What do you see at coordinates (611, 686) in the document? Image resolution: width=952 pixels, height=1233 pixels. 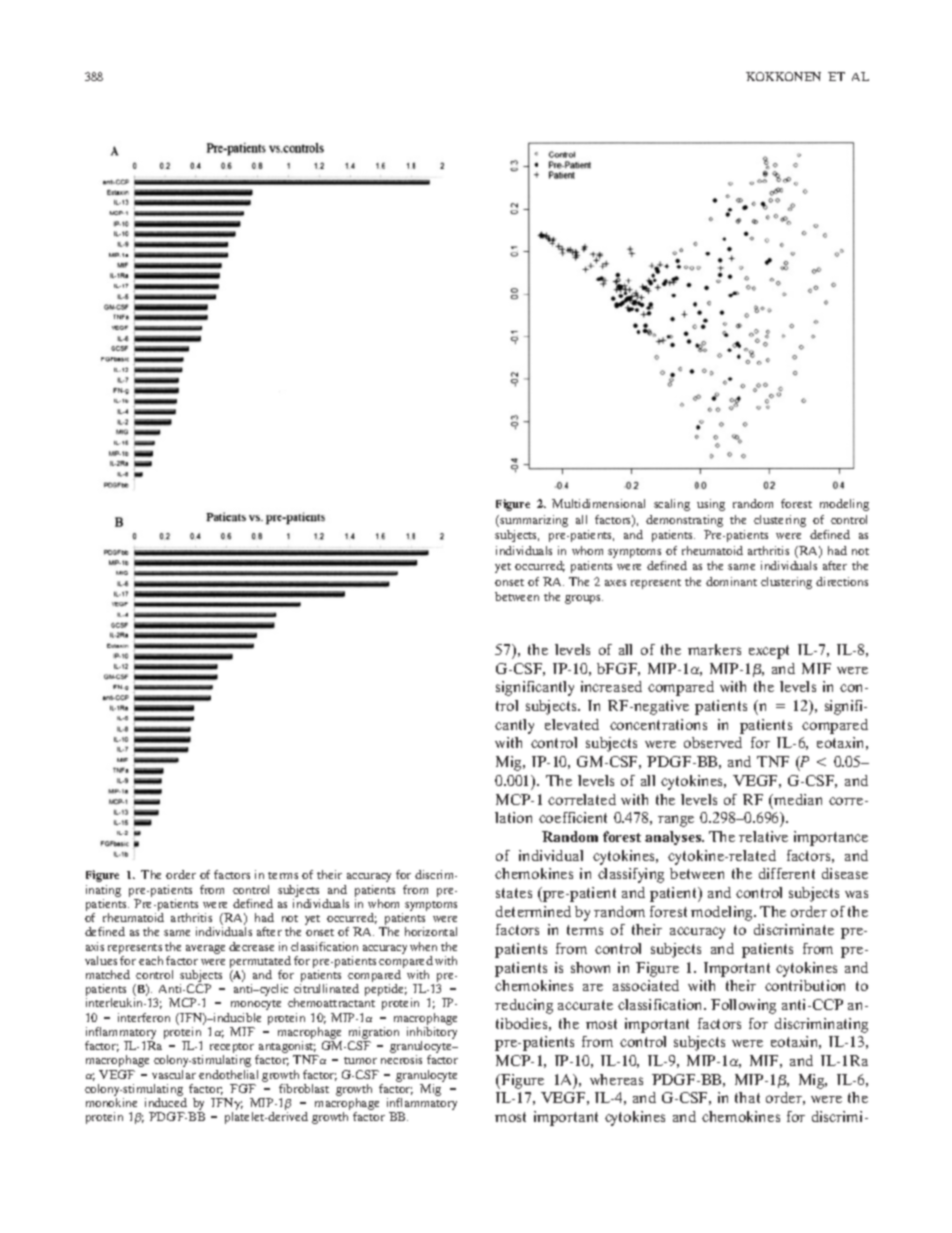 I see `increased` at bounding box center [611, 686].
